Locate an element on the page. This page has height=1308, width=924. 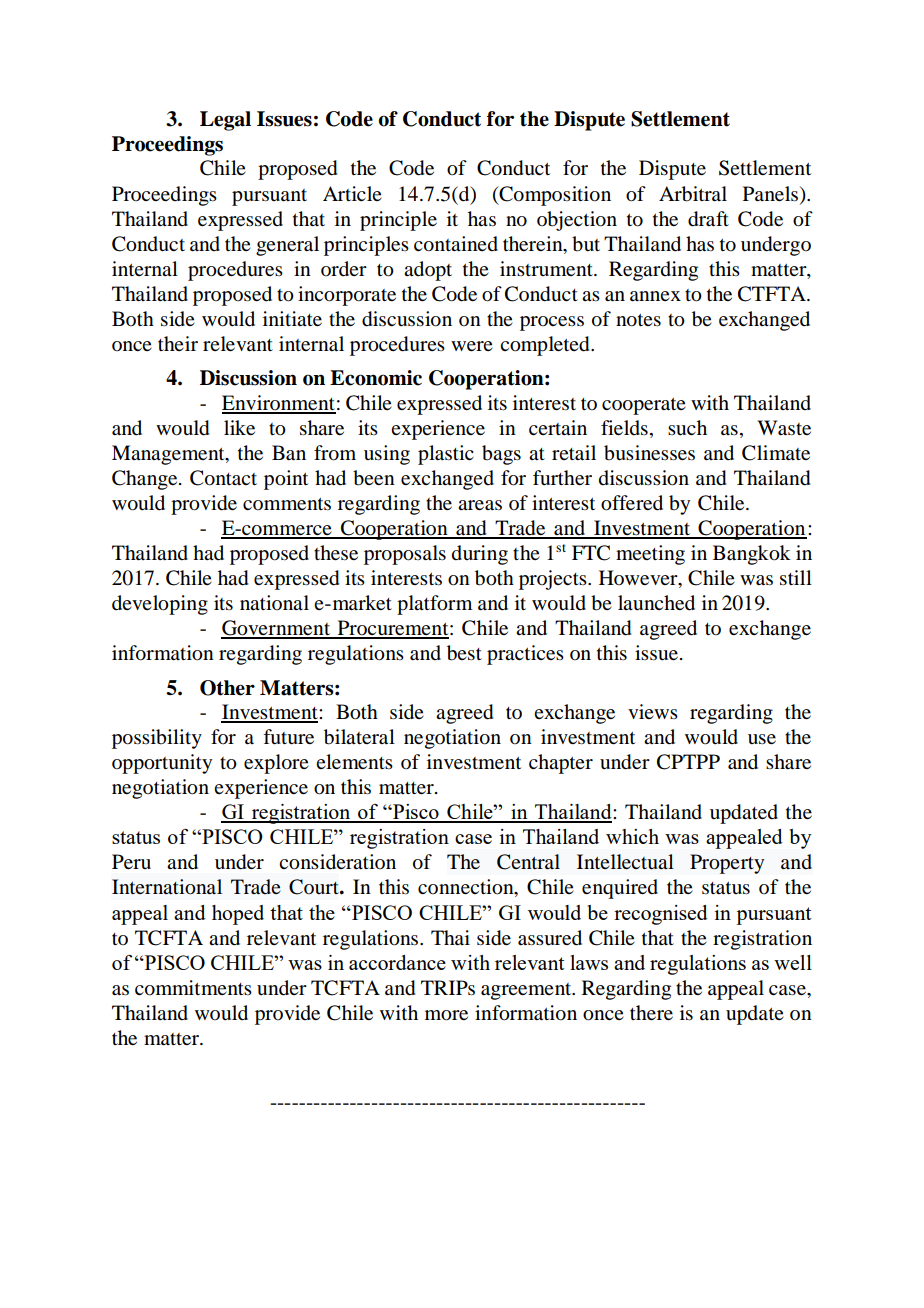
Panels is located at coordinates (770, 194).
